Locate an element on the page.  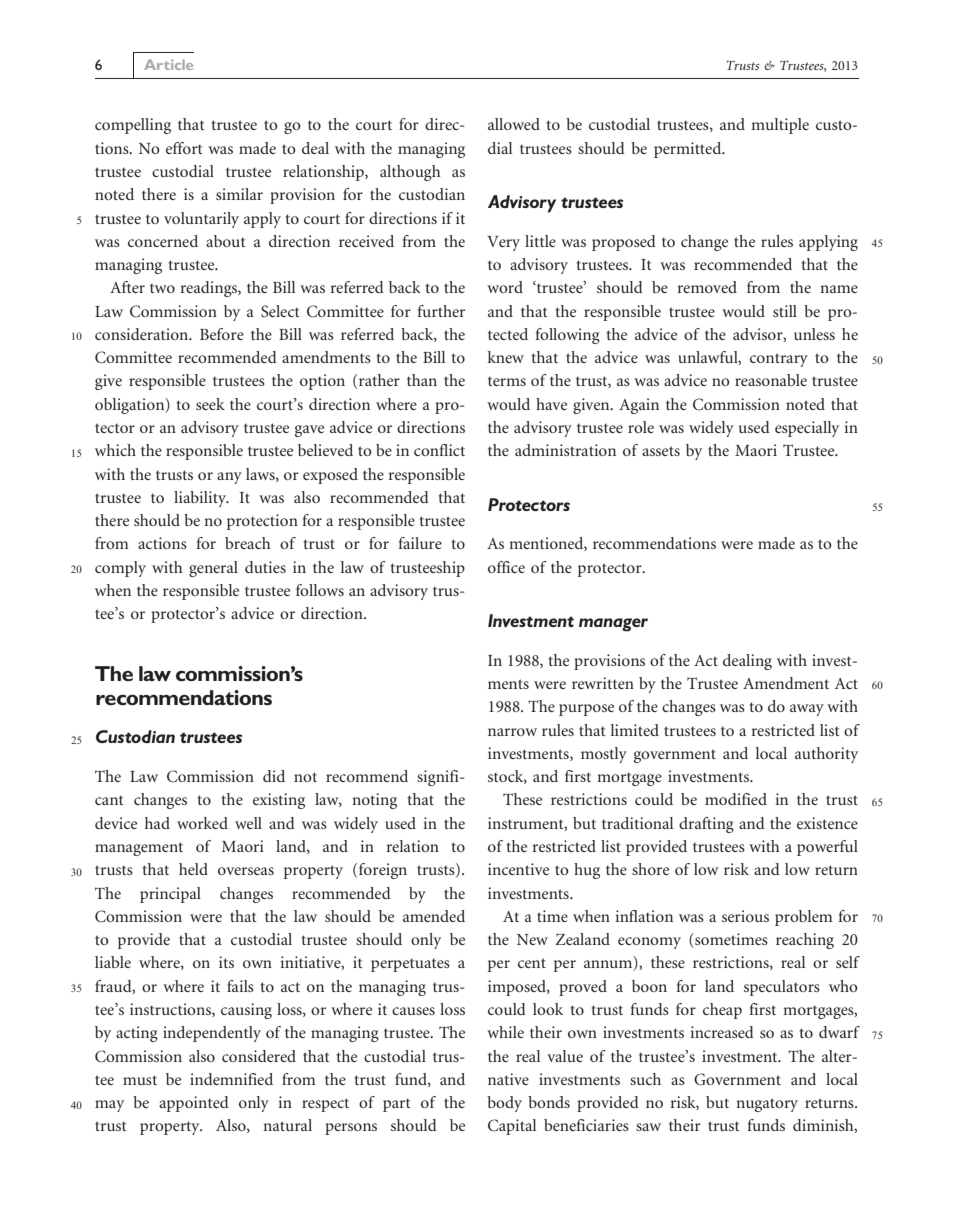
Article is located at coordinates (168, 64).
